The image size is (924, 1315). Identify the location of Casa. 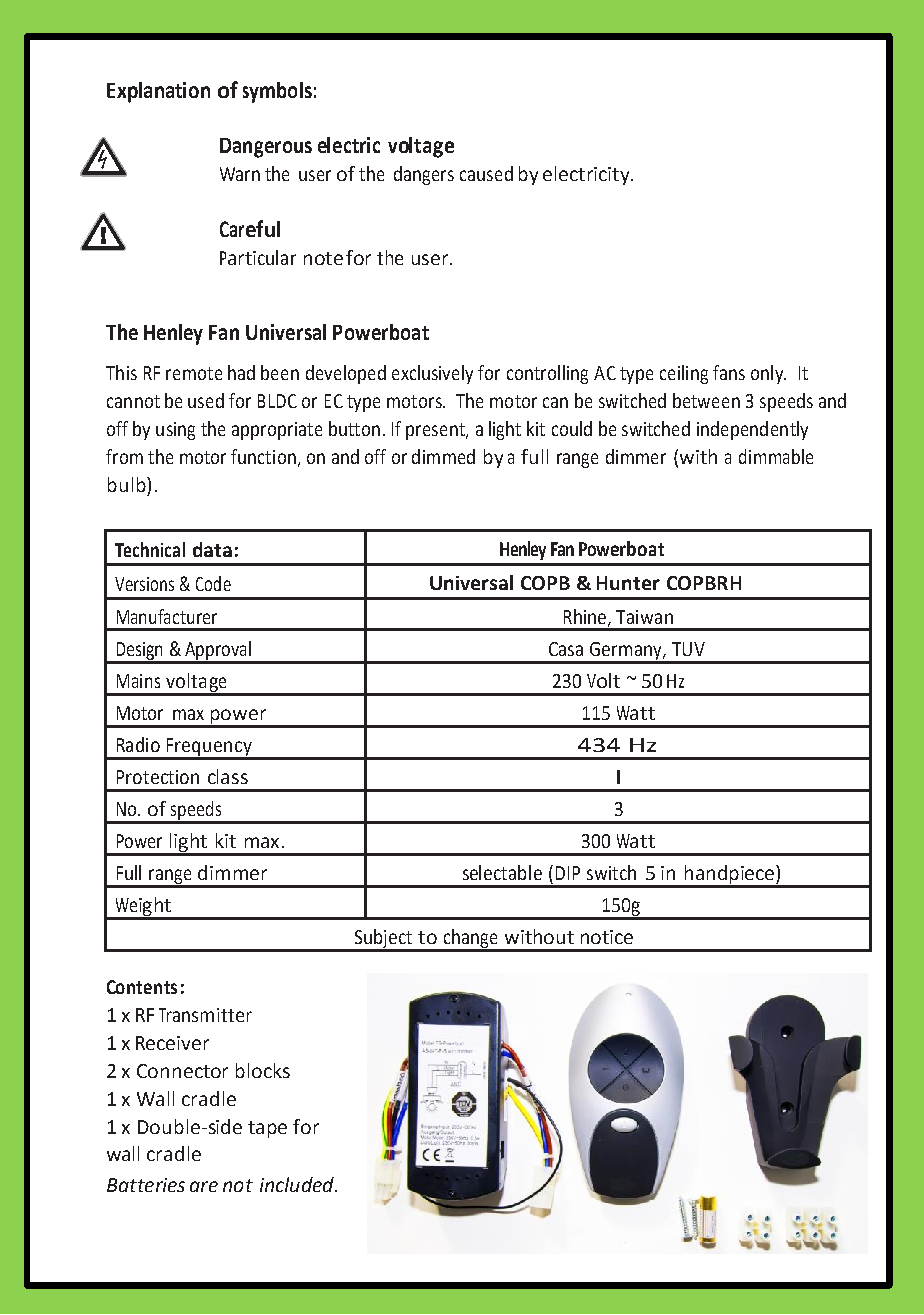
(566, 649).
